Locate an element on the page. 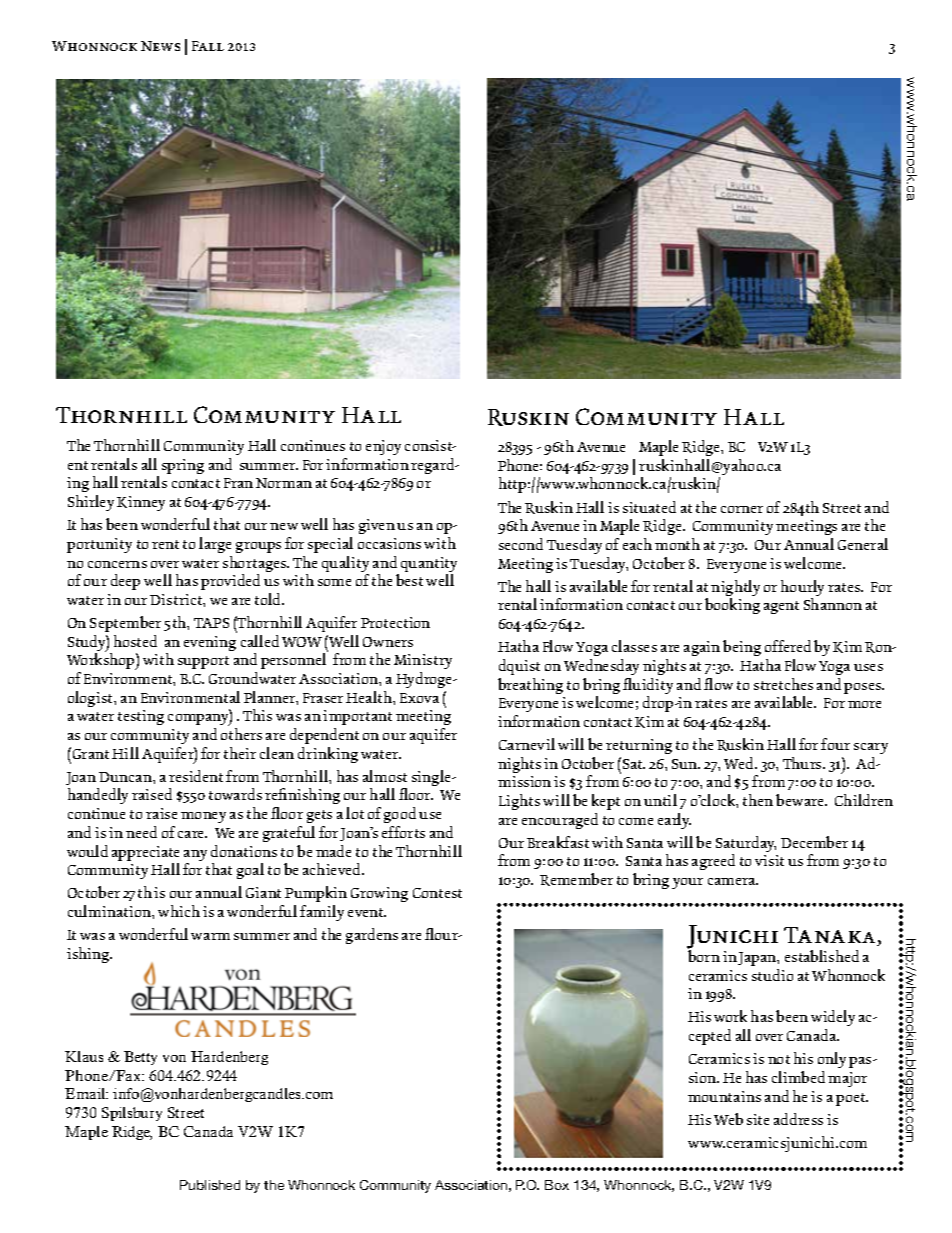  situated is located at coordinates (649, 507).
